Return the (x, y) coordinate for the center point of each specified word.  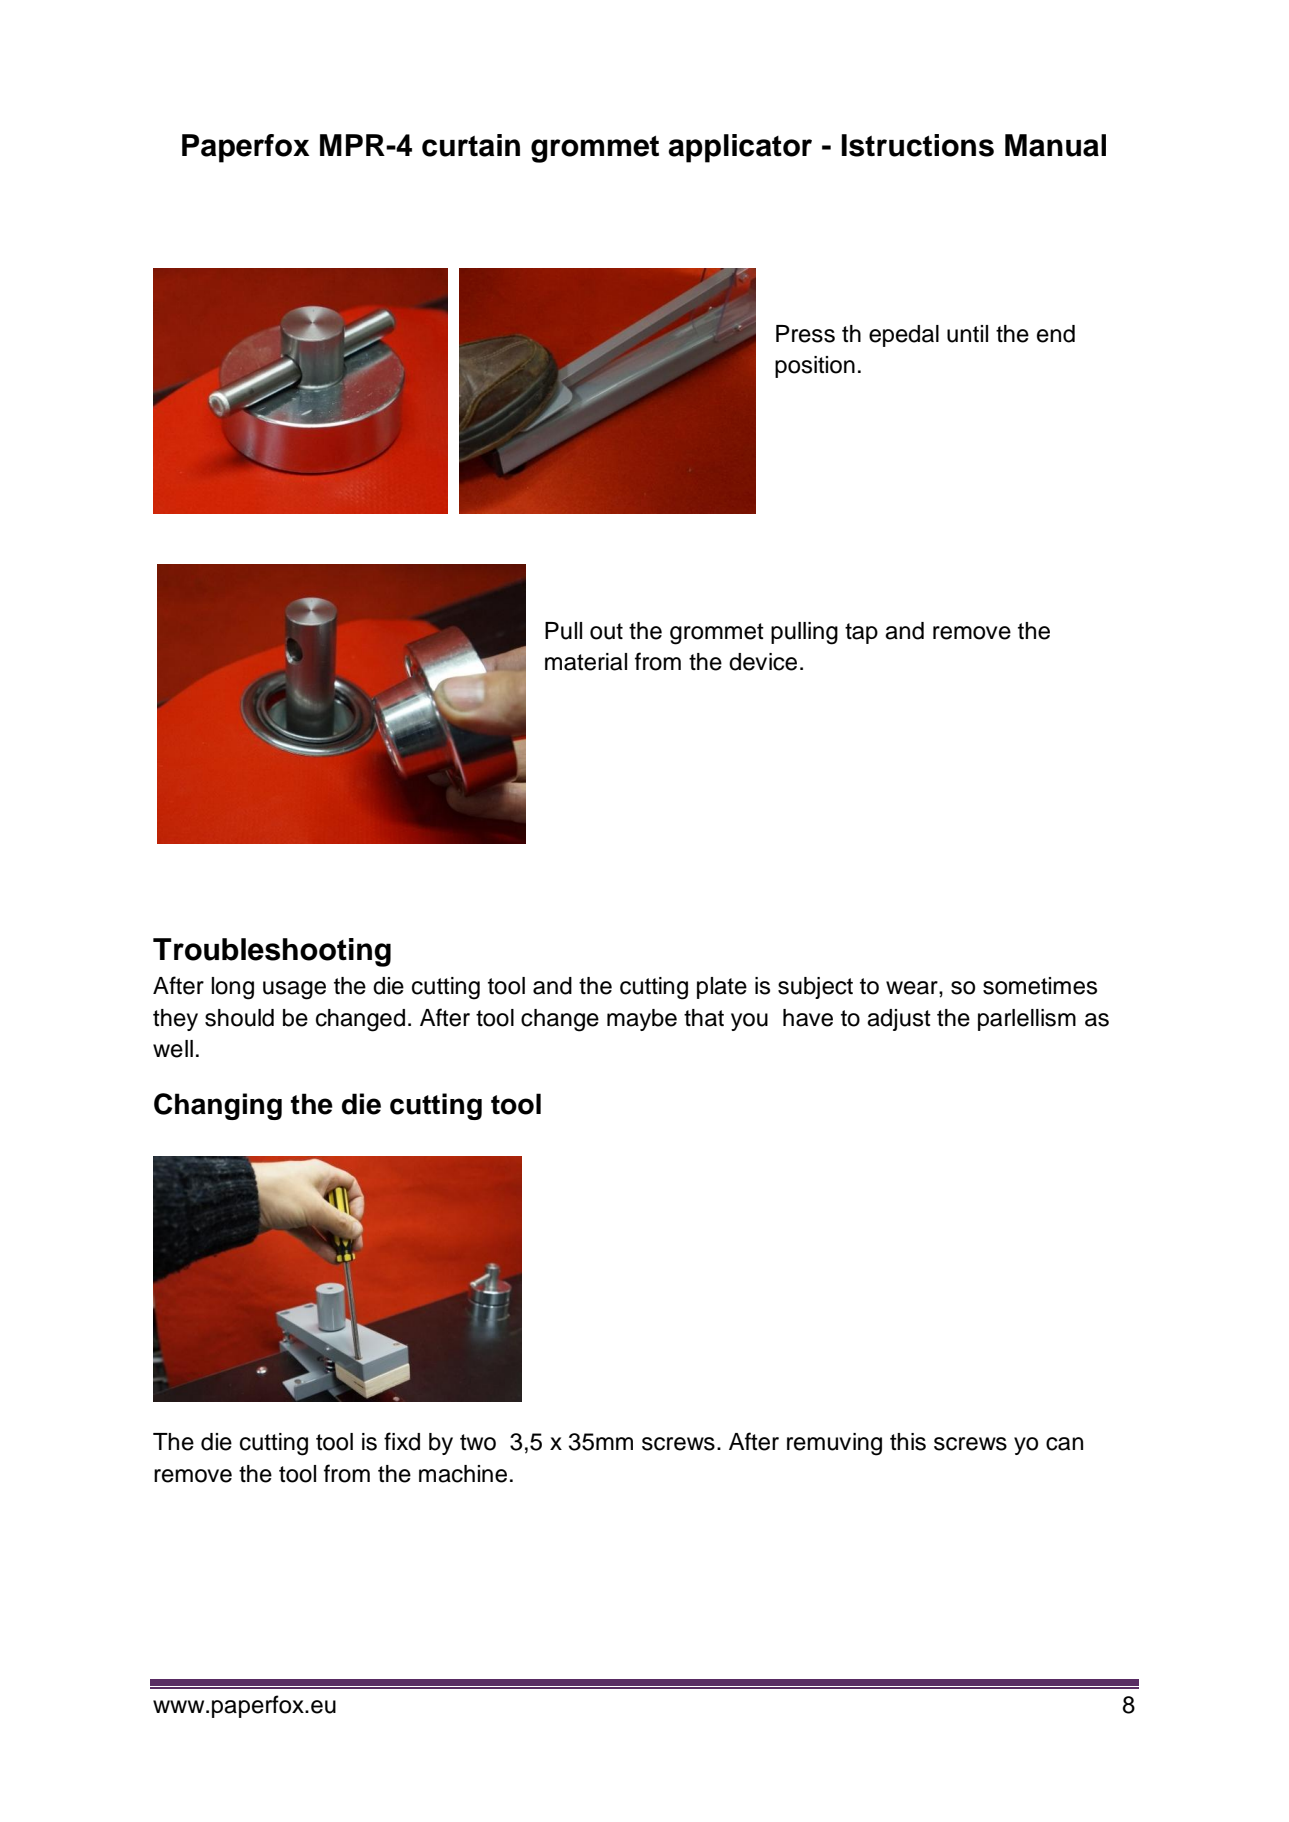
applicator (740, 148)
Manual (1055, 145)
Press (805, 334)
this (908, 1442)
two (478, 1442)
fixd (402, 1441)
